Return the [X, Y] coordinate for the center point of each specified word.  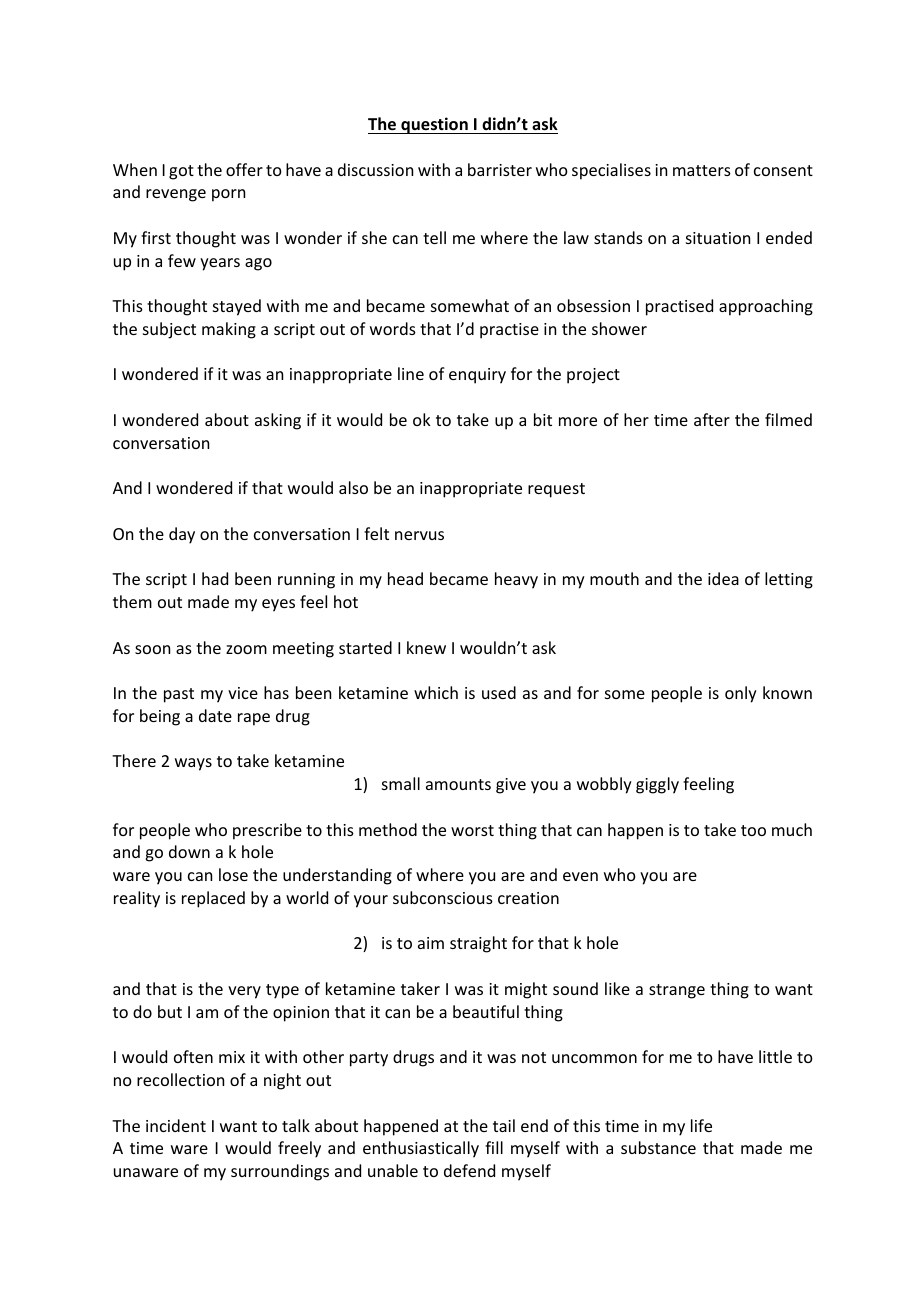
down [189, 851]
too [753, 830]
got [181, 172]
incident [176, 1125]
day [182, 535]
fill [494, 1147]
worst [472, 830]
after [712, 419]
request [556, 490]
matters [702, 170]
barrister [500, 169]
